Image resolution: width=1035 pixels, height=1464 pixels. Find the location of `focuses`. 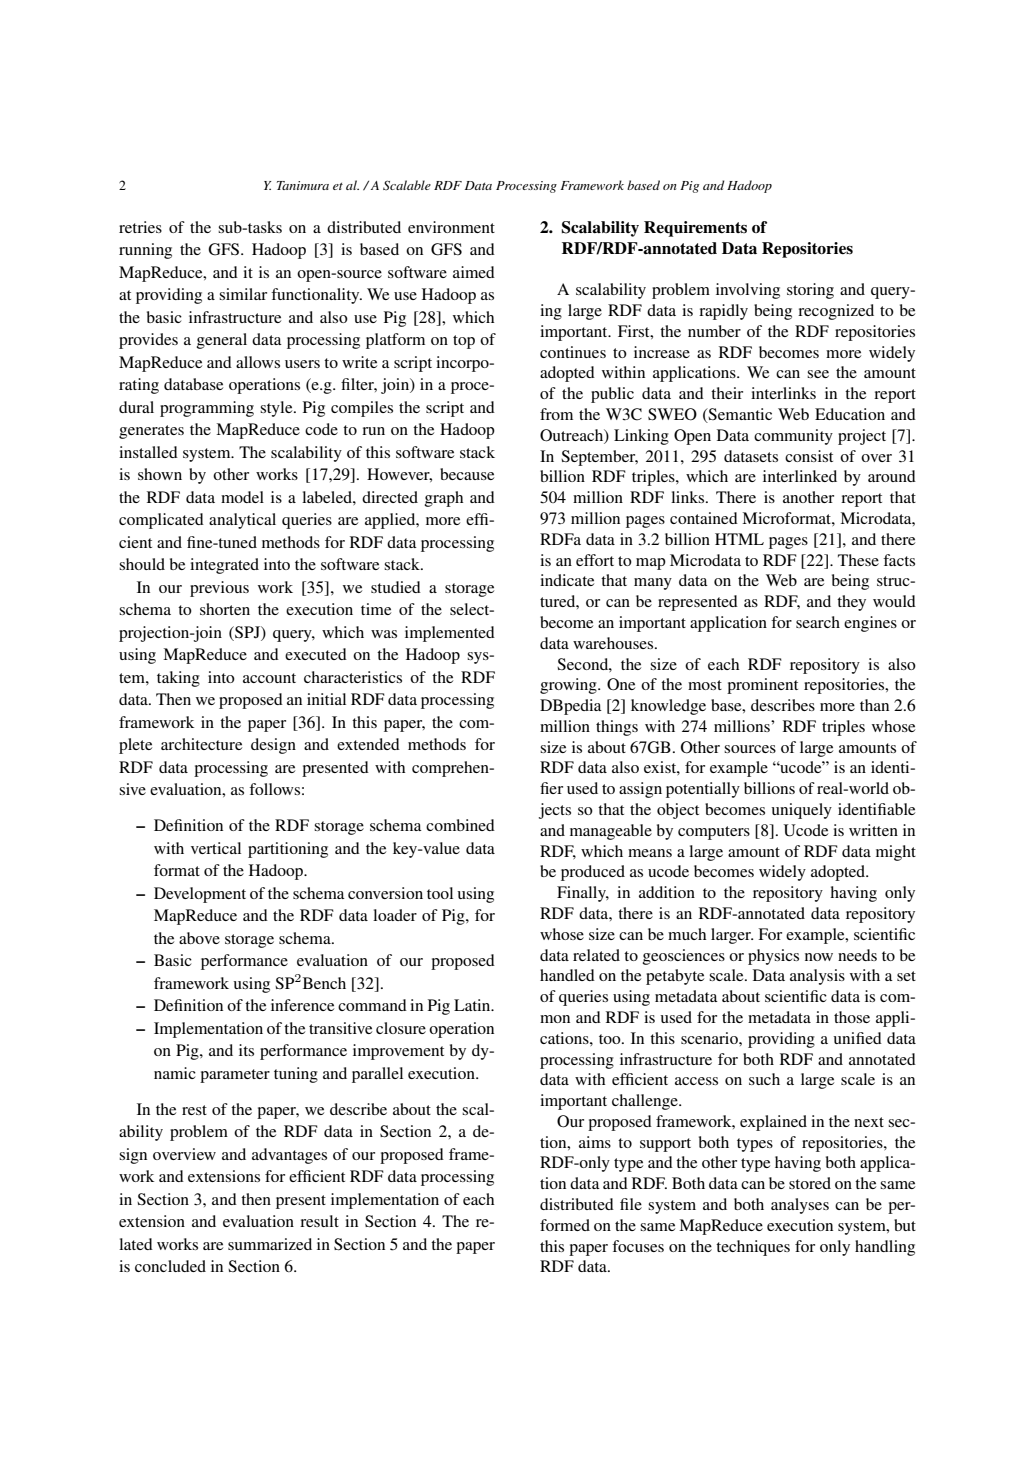

focuses is located at coordinates (638, 1246).
